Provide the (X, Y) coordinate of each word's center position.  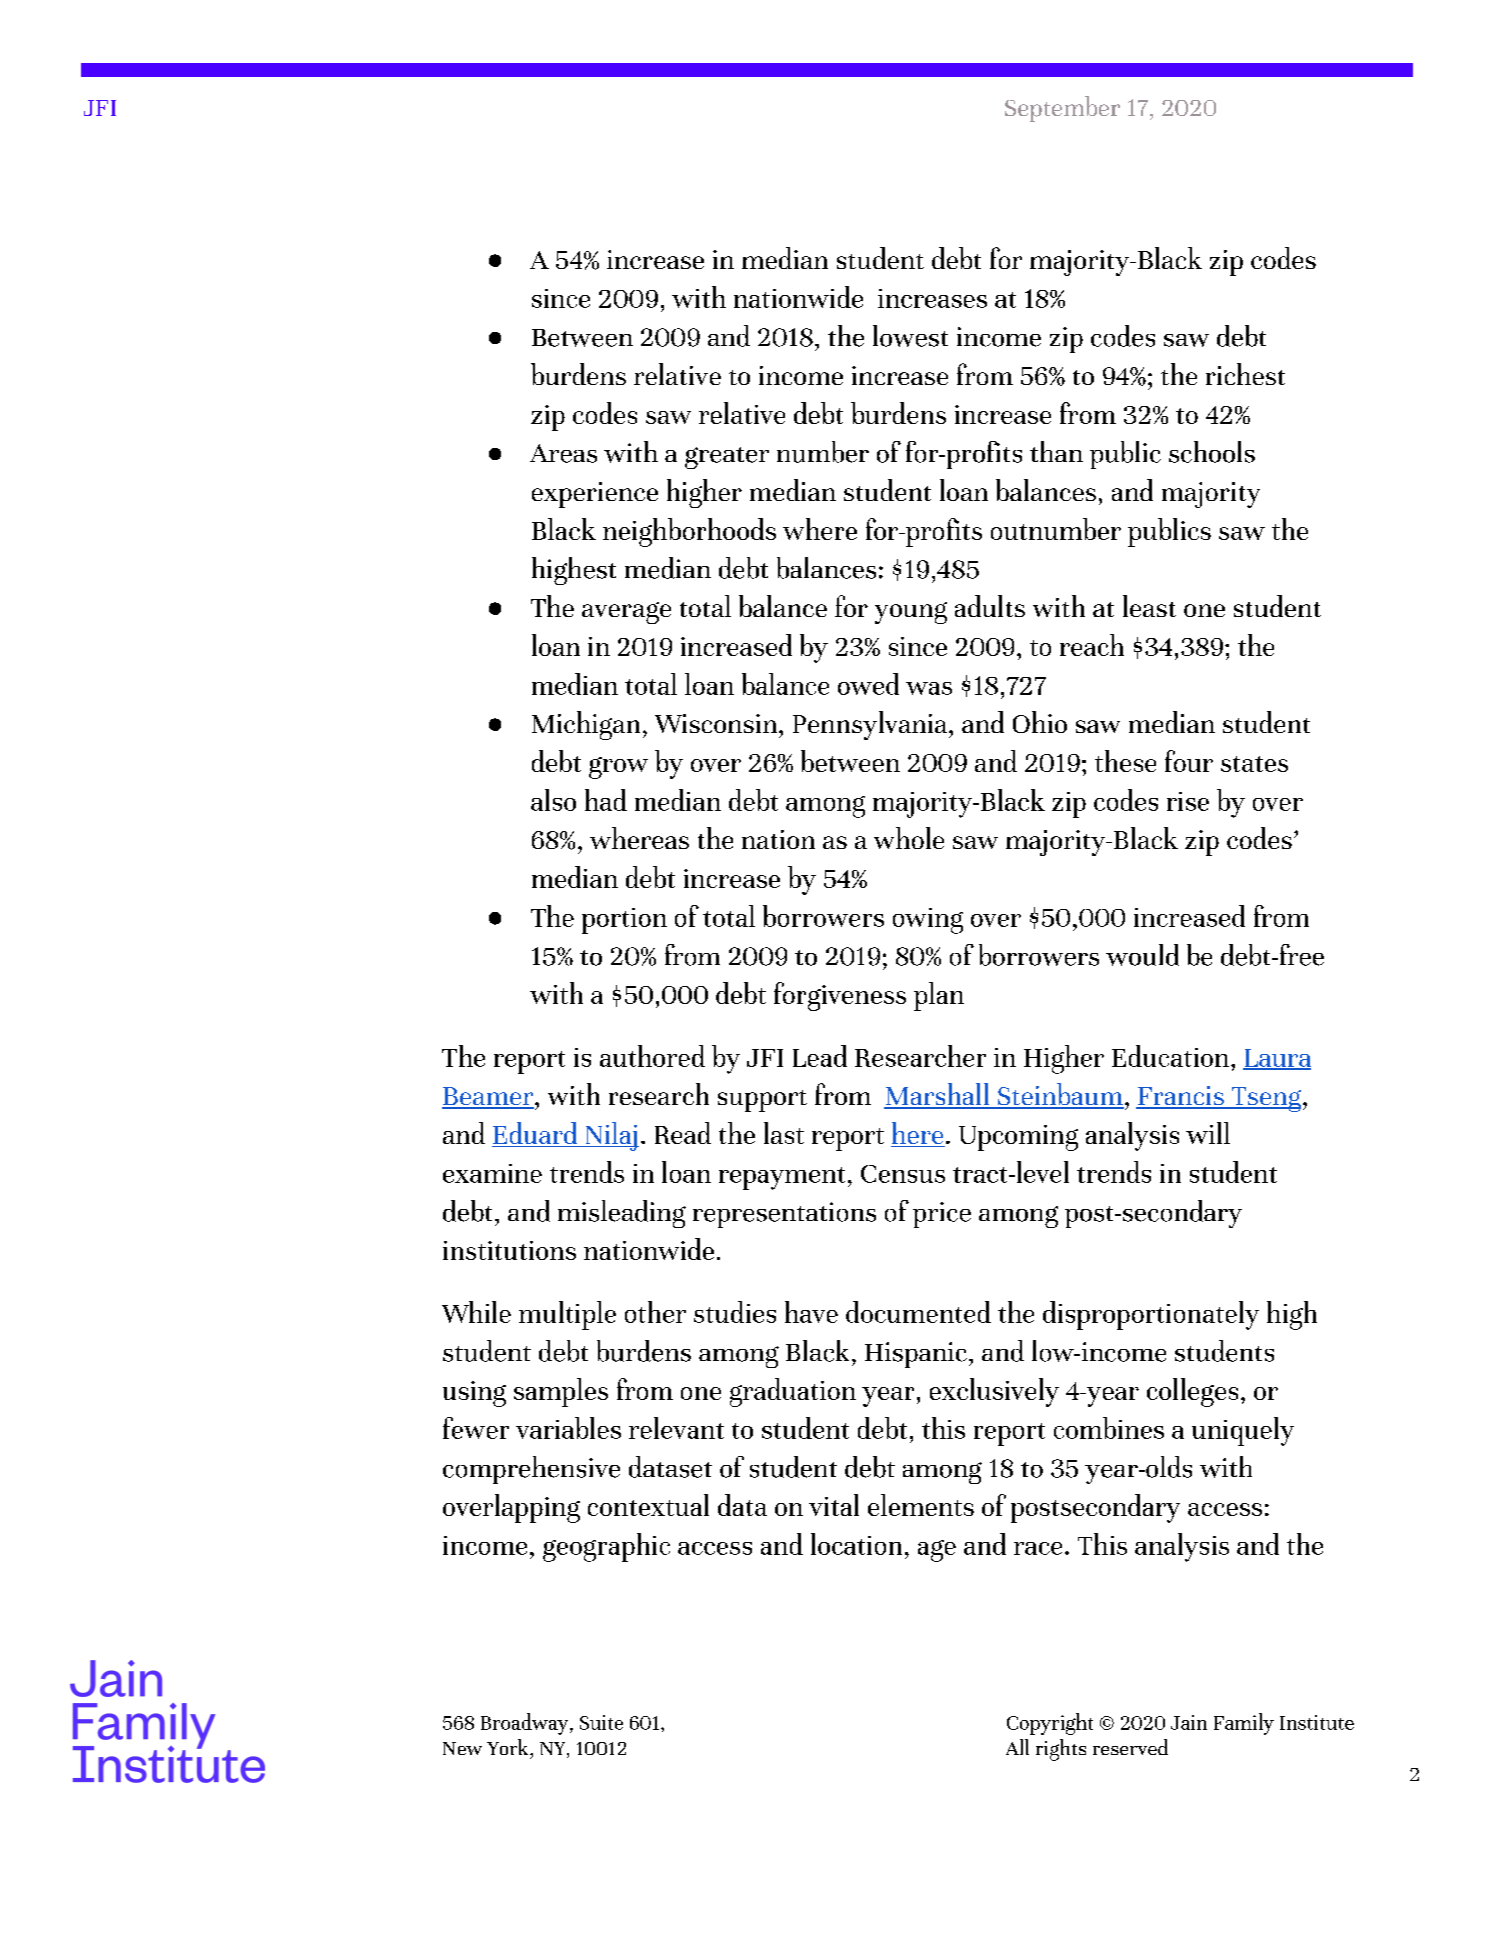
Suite (601, 1722)
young (911, 613)
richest (1245, 374)
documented (918, 1312)
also (553, 800)
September (1062, 109)
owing (928, 921)
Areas (563, 453)
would (1142, 955)
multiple (567, 1315)
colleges (1192, 1392)
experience (595, 495)
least (1149, 606)
